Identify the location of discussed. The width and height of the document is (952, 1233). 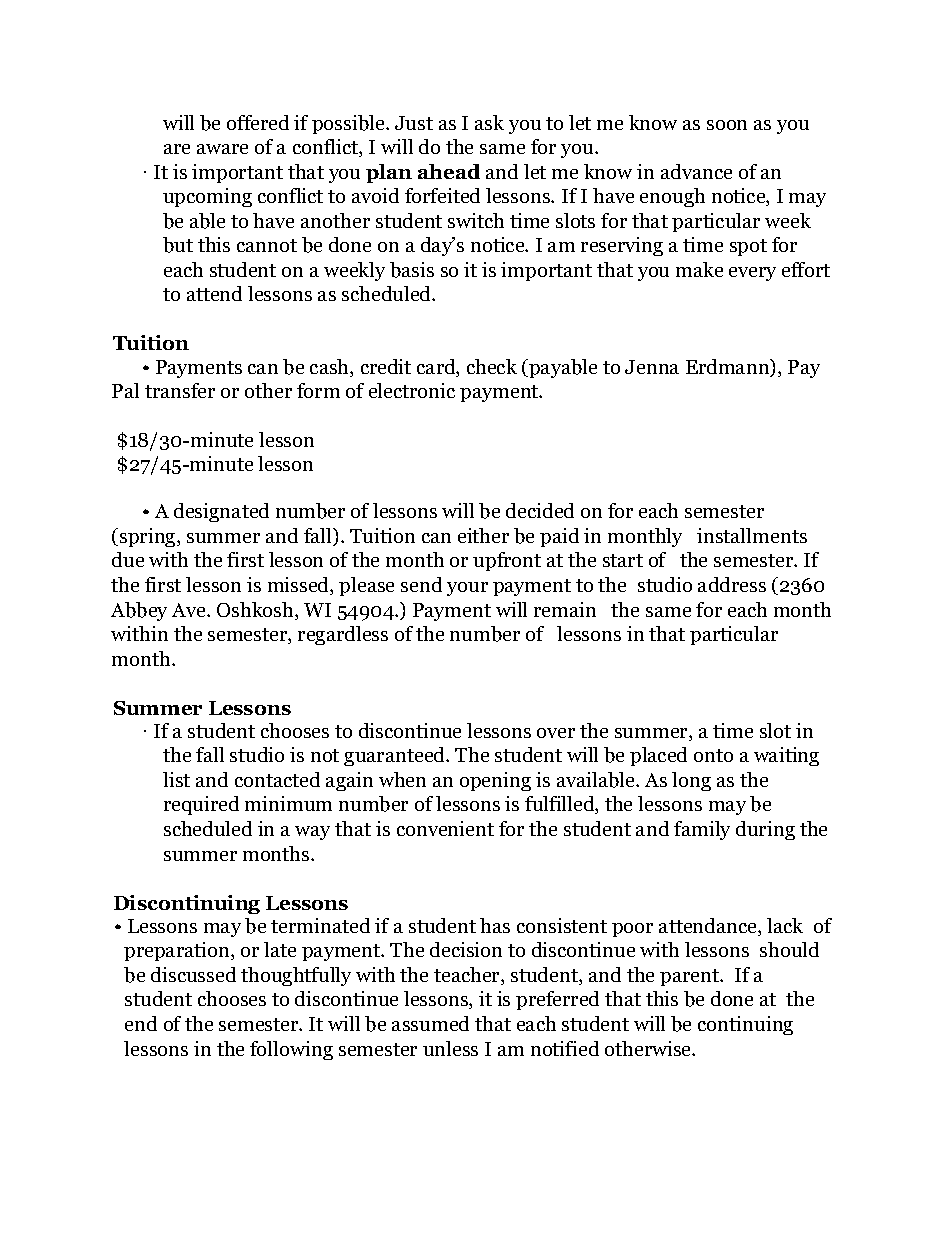
(193, 974).
